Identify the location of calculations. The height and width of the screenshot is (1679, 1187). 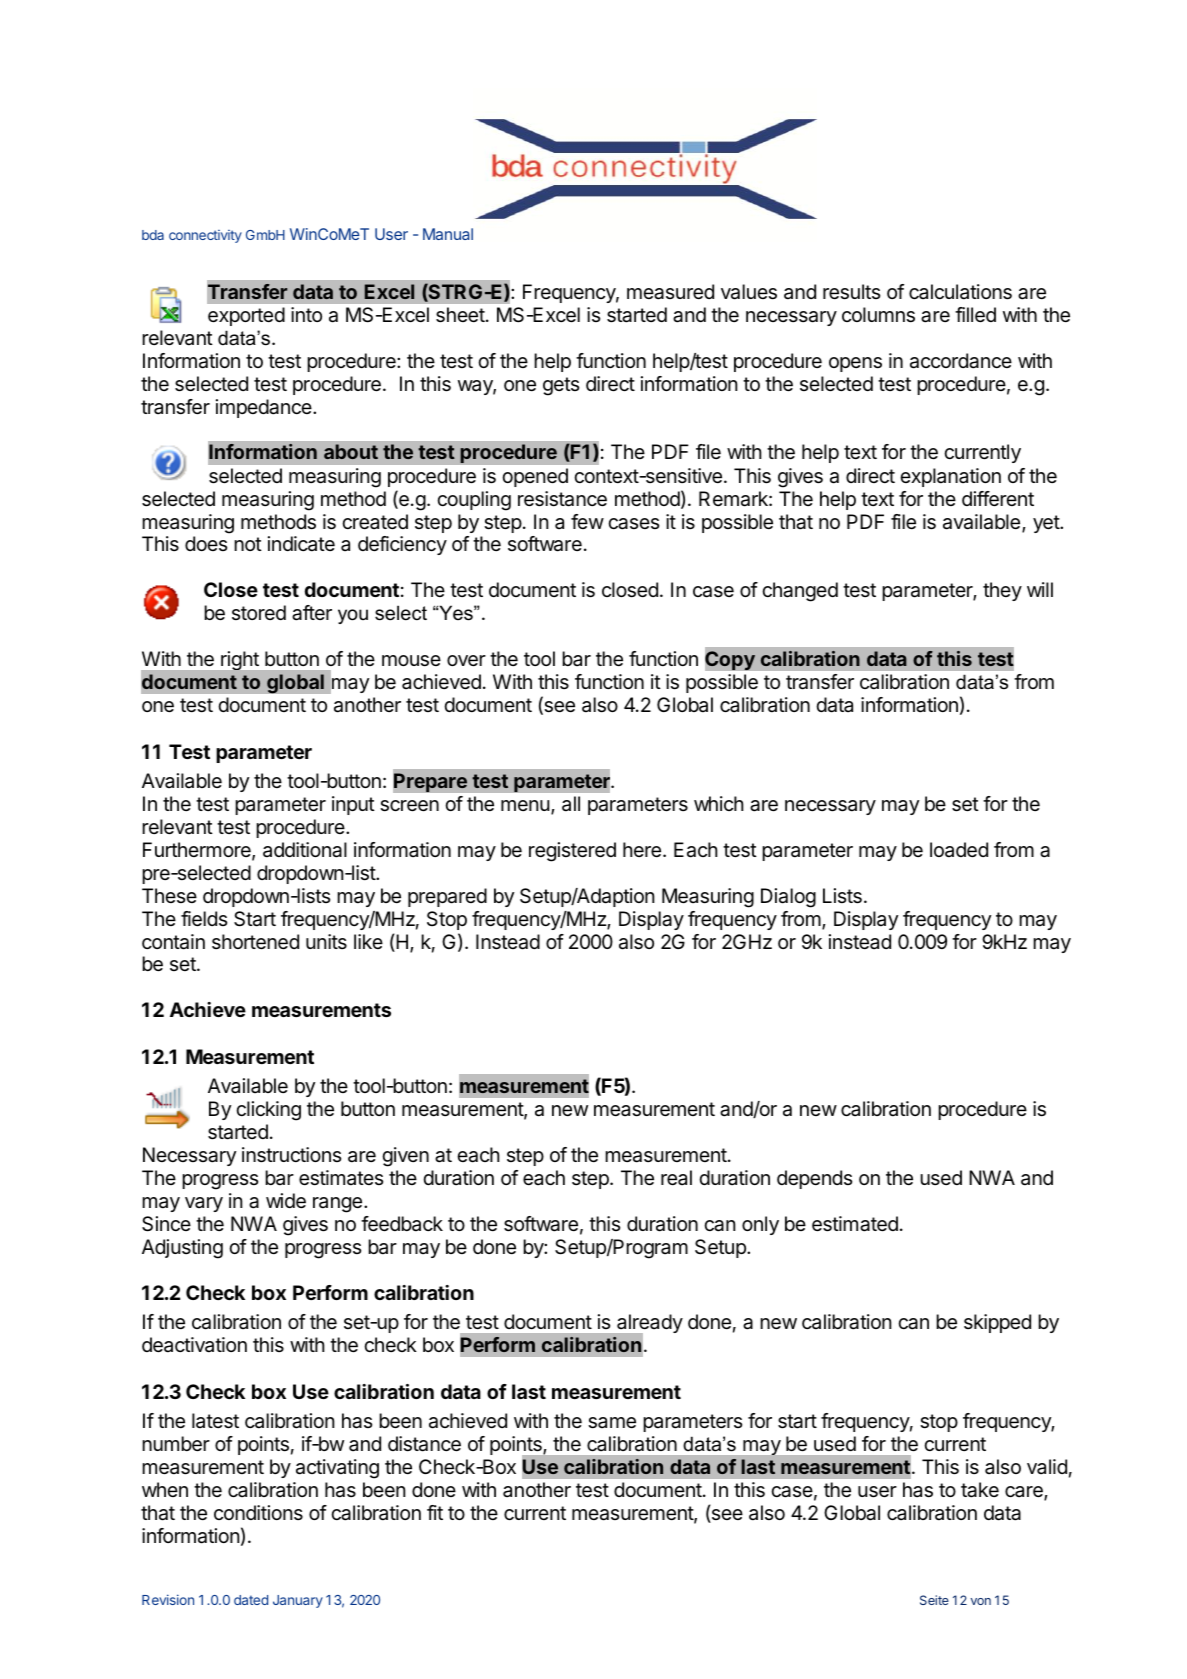
(960, 292).
